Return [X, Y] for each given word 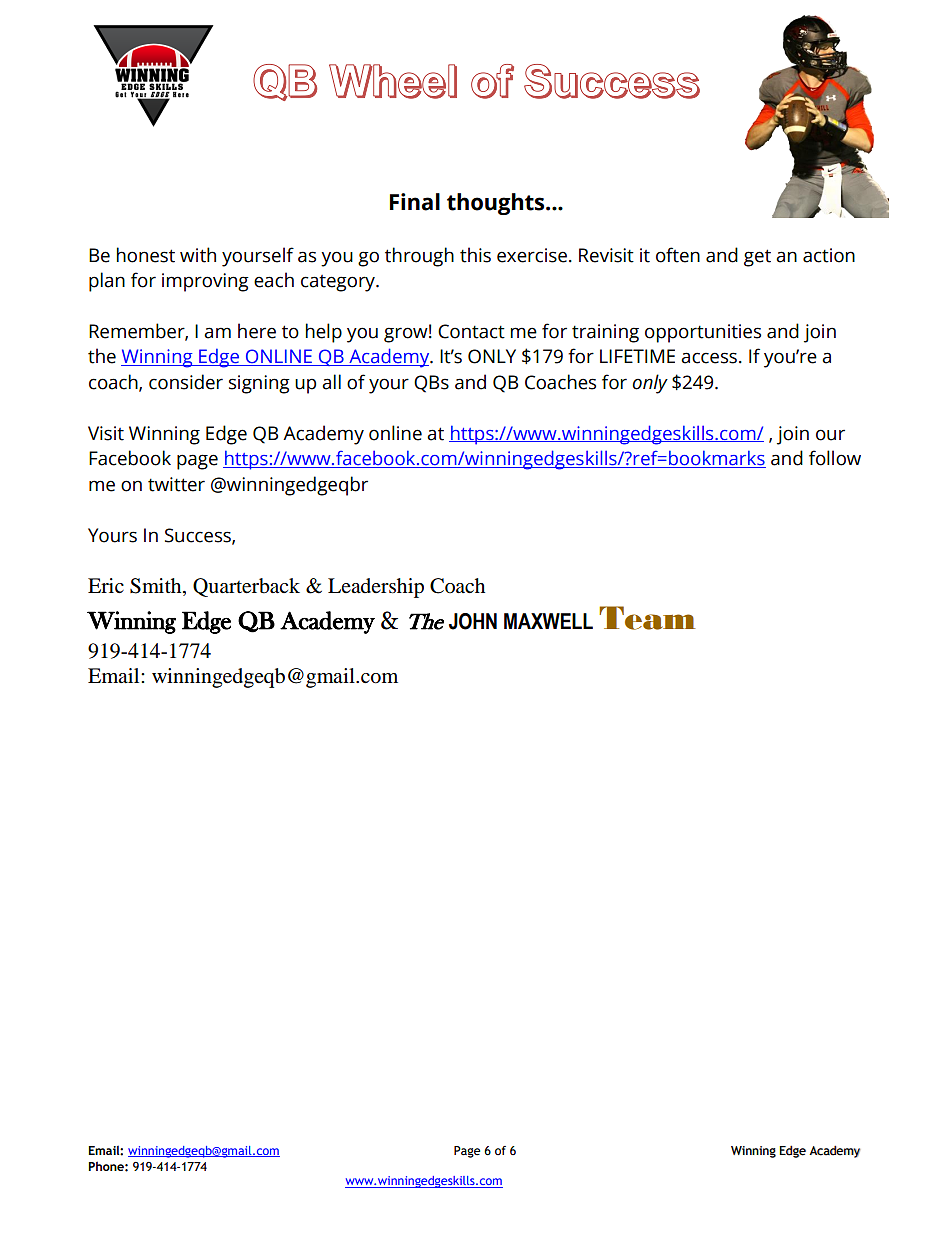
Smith [157, 587]
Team [647, 618]
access [709, 358]
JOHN [473, 621]
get [757, 258]
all [331, 382]
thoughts [497, 204]
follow [835, 458]
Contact [471, 331]
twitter [176, 484]
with [198, 255]
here [257, 331]
